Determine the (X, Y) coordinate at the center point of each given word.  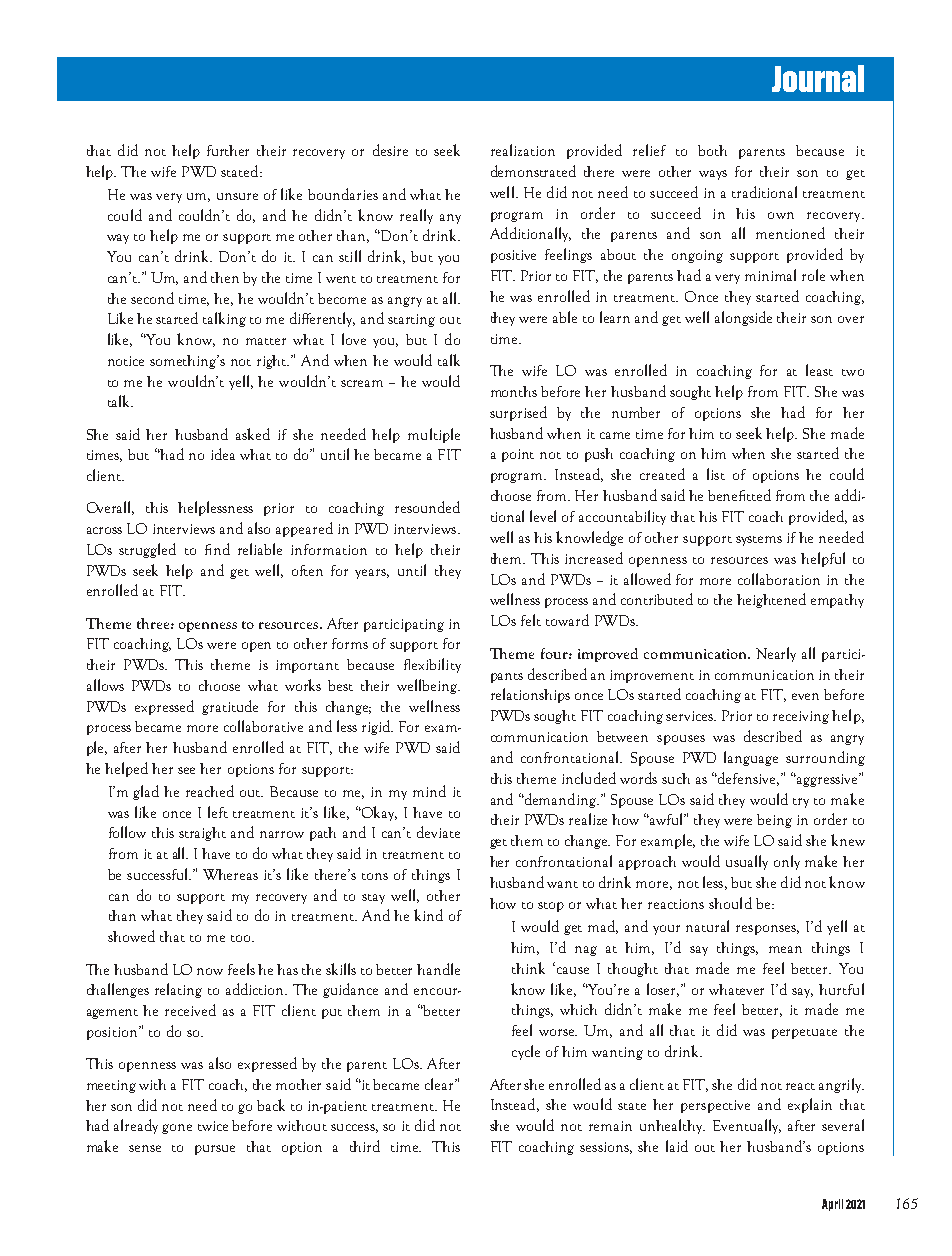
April (832, 1205)
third (365, 1146)
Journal (818, 78)
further (228, 150)
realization (523, 150)
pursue (215, 1150)
